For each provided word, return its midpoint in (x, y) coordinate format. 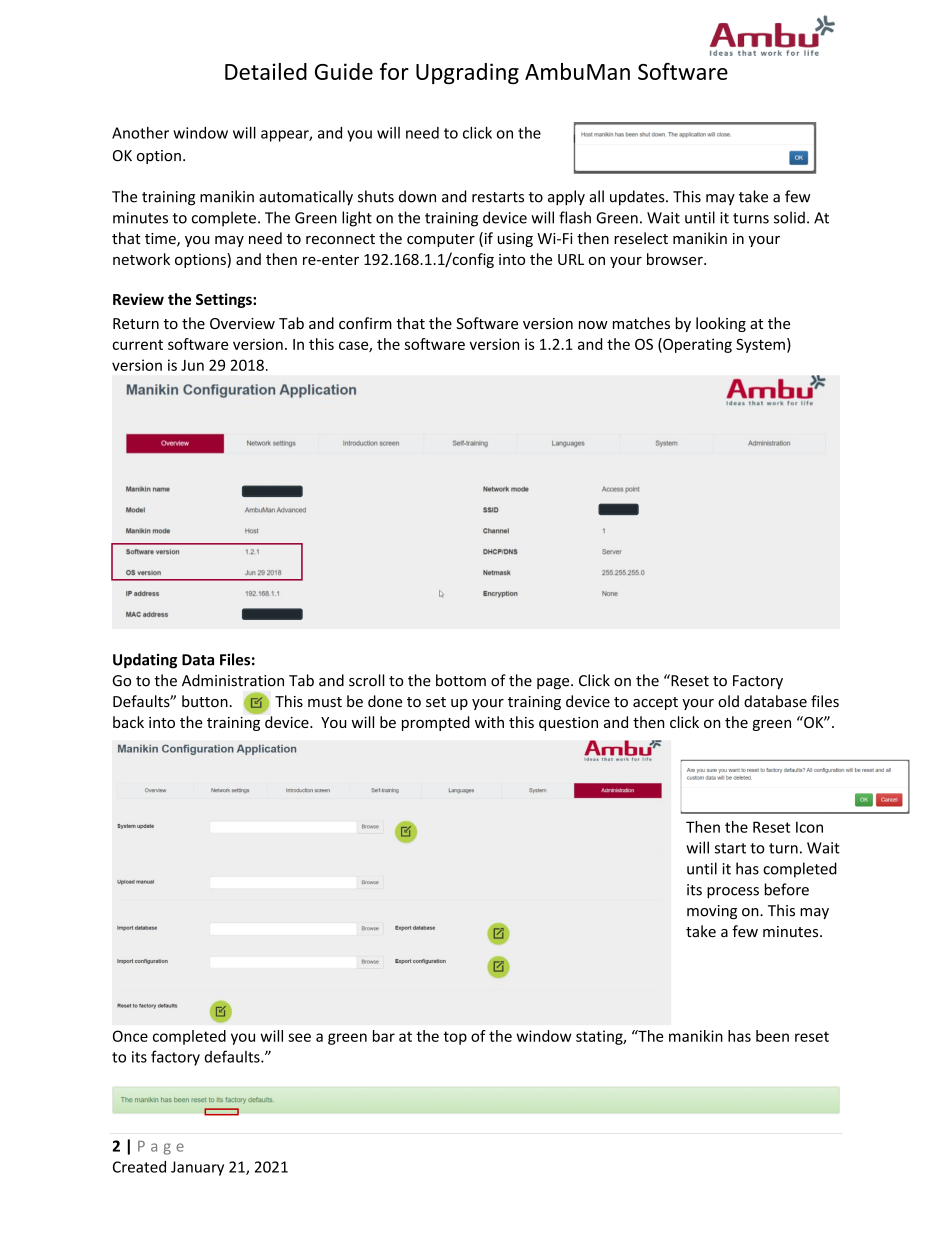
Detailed (266, 71)
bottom (461, 680)
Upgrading (467, 74)
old (728, 701)
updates (638, 197)
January (197, 1168)
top (455, 1038)
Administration (233, 680)
